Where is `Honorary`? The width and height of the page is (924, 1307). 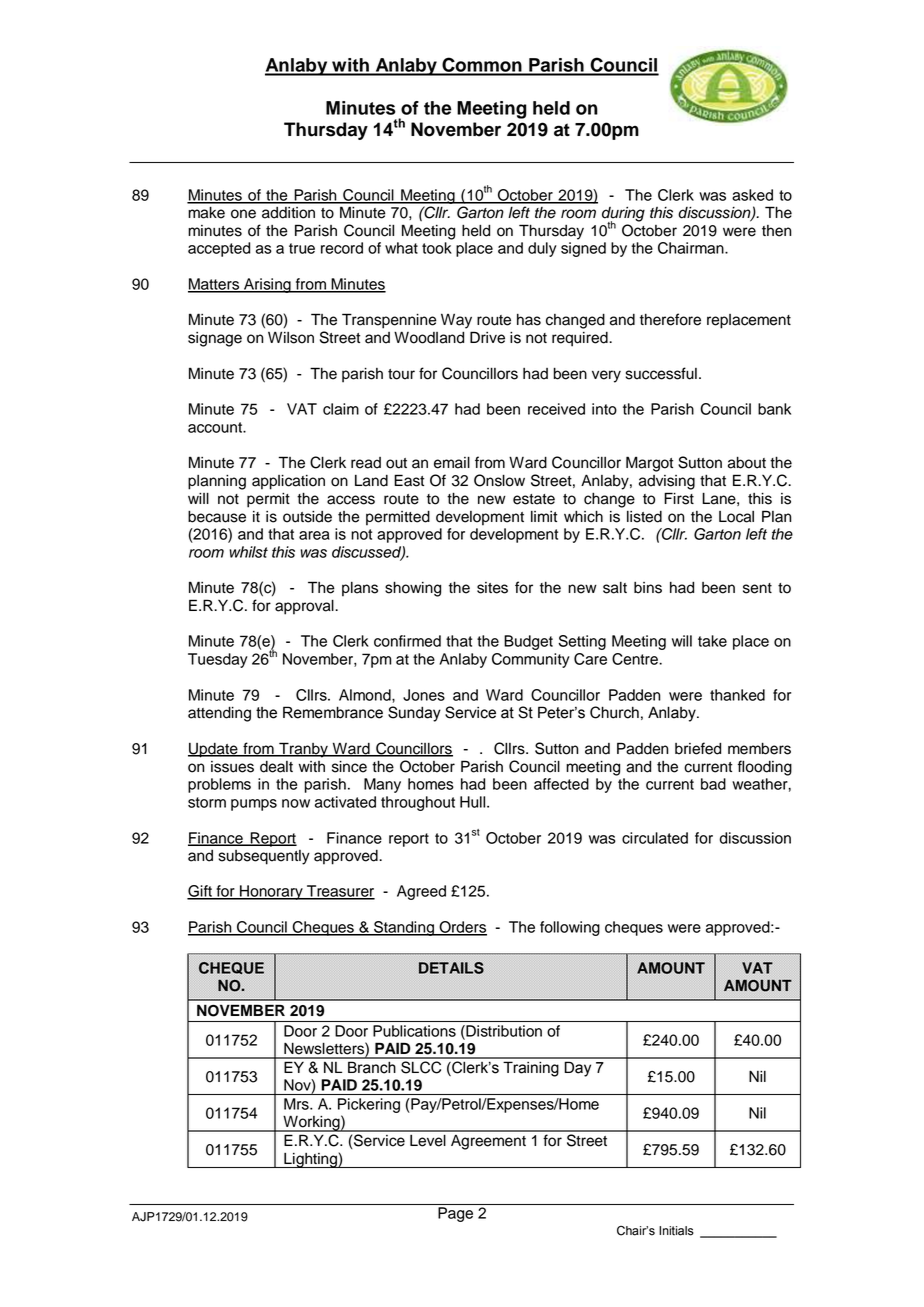
Honorary is located at coordinates (271, 892).
